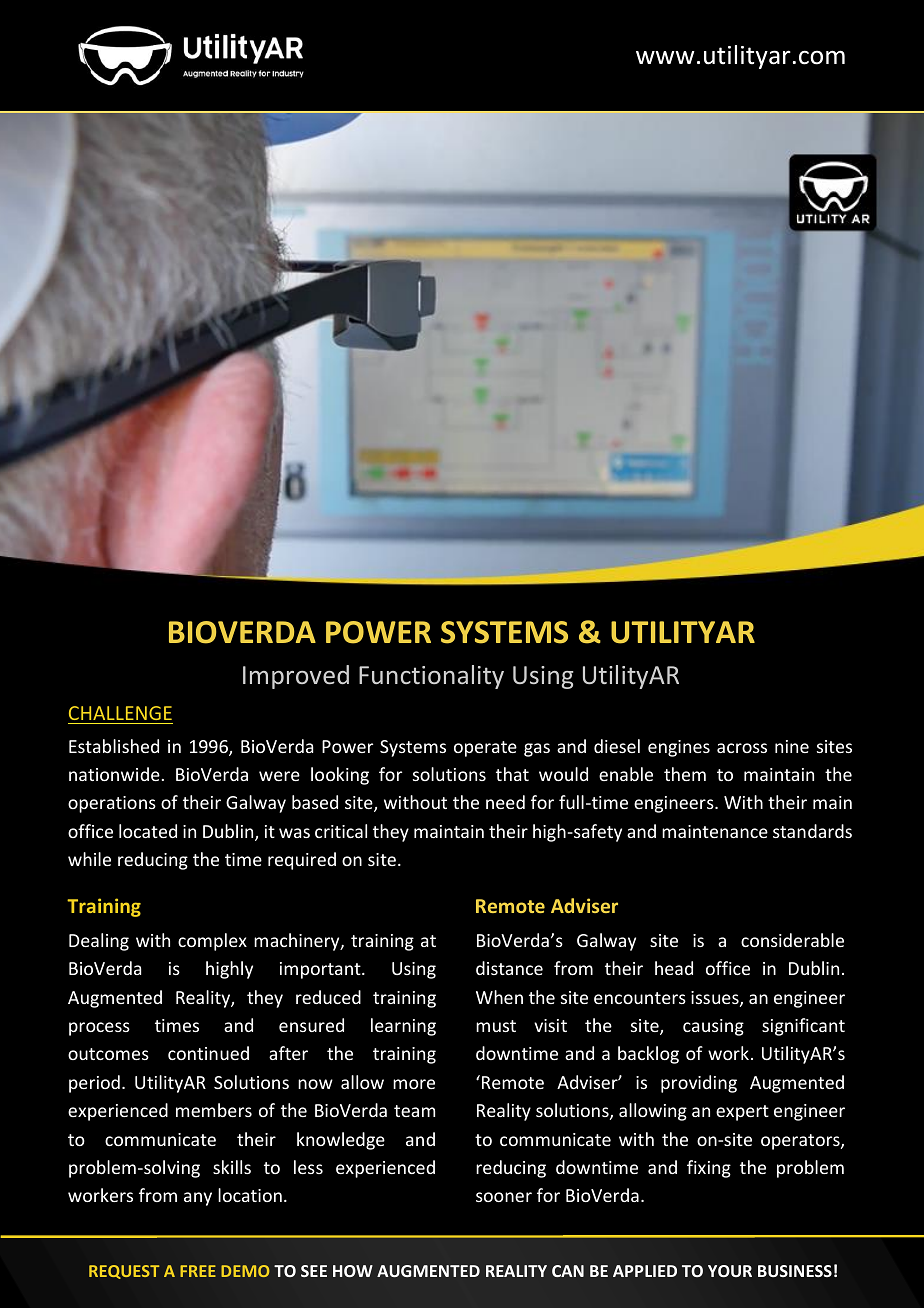  Describe the element at coordinates (198, 1271) in the image. I see `FREE` at that location.
